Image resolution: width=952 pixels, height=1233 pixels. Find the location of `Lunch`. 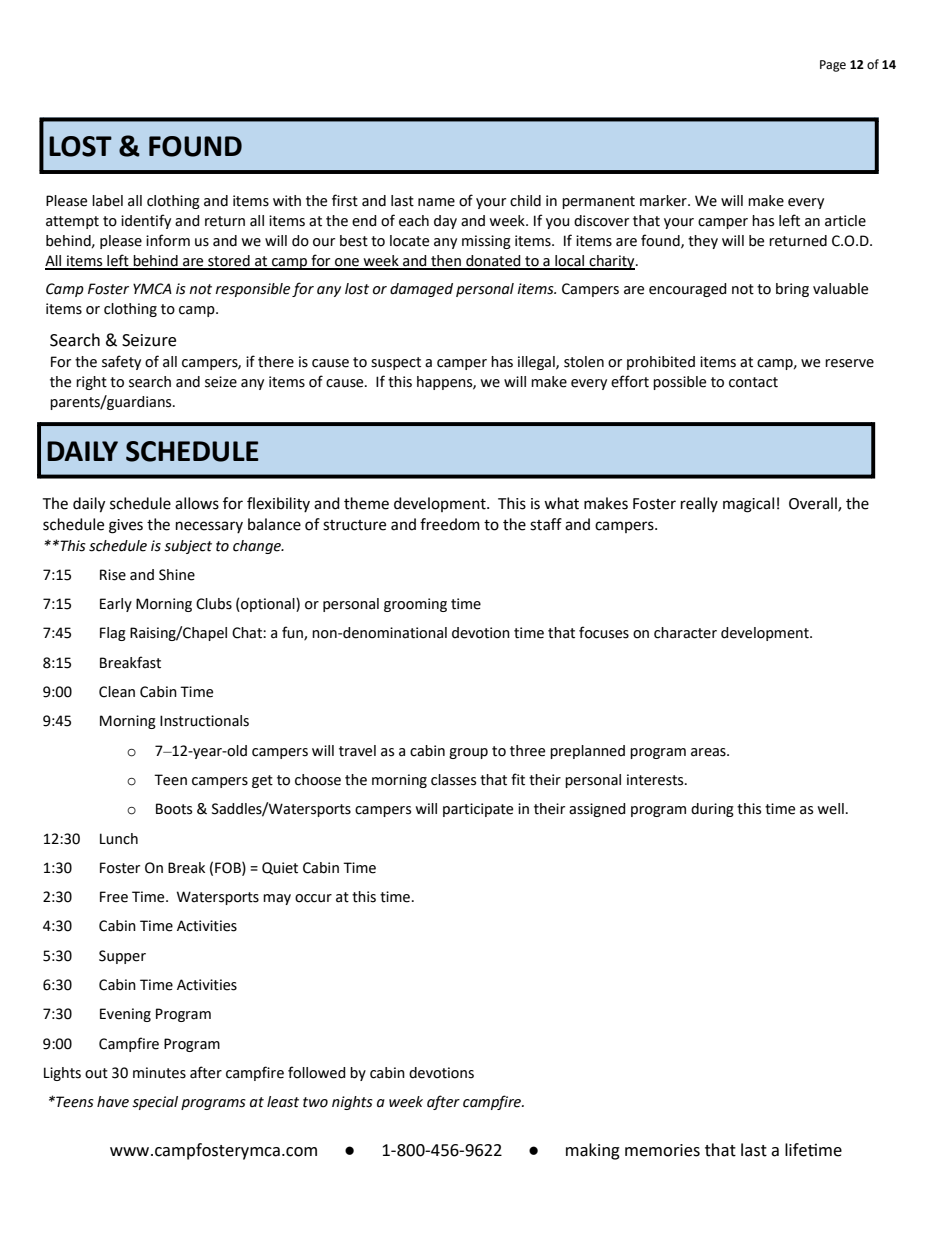

Lunch is located at coordinates (119, 839).
